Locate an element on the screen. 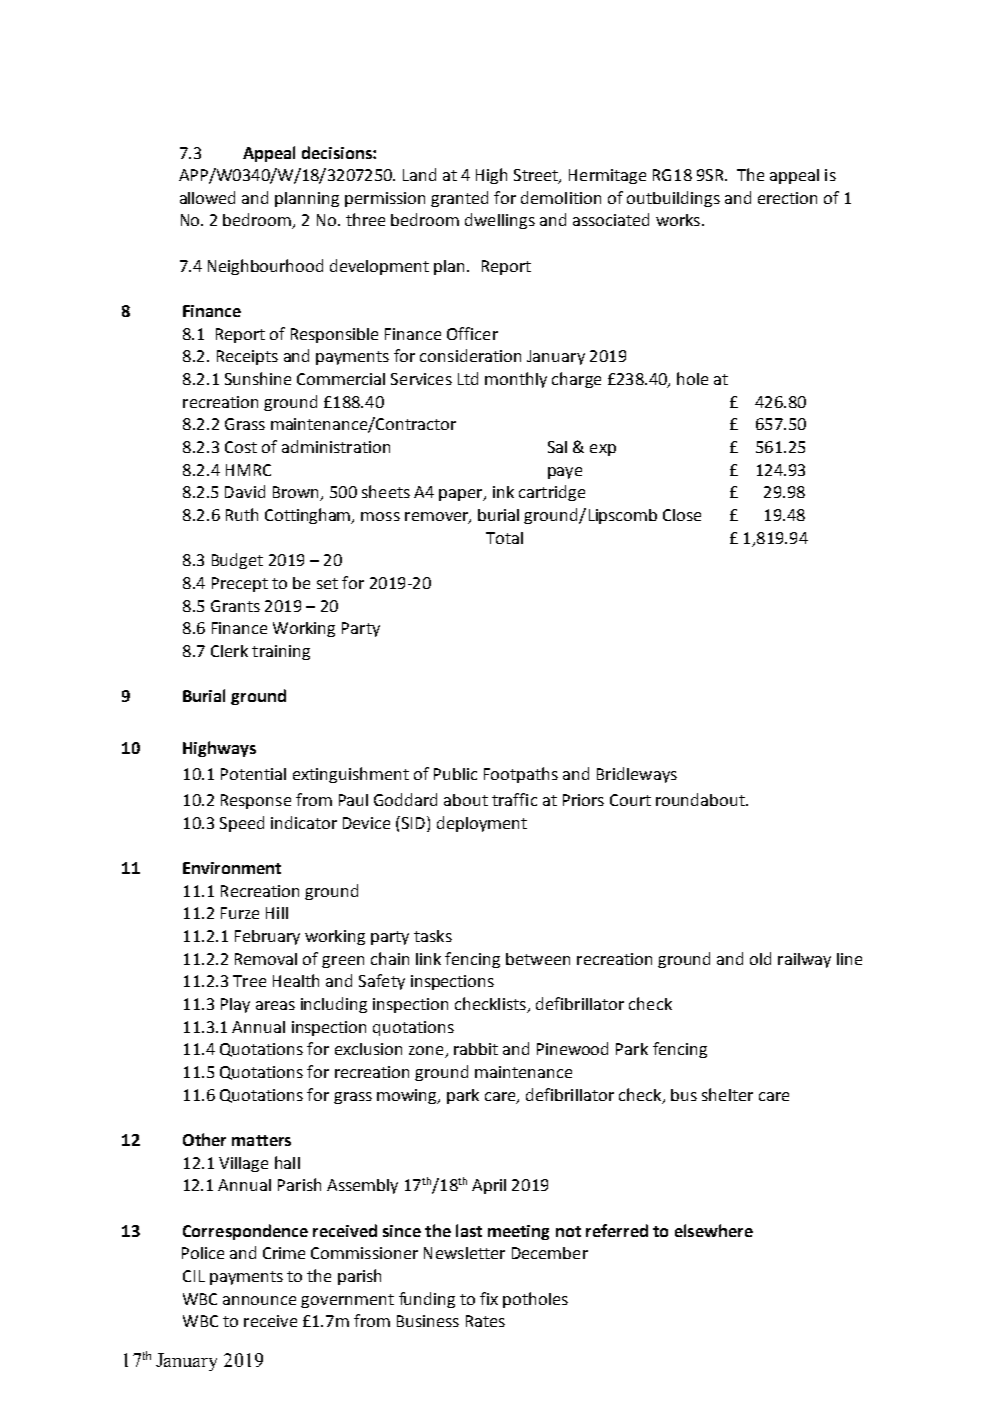  Footpaths is located at coordinates (521, 775).
